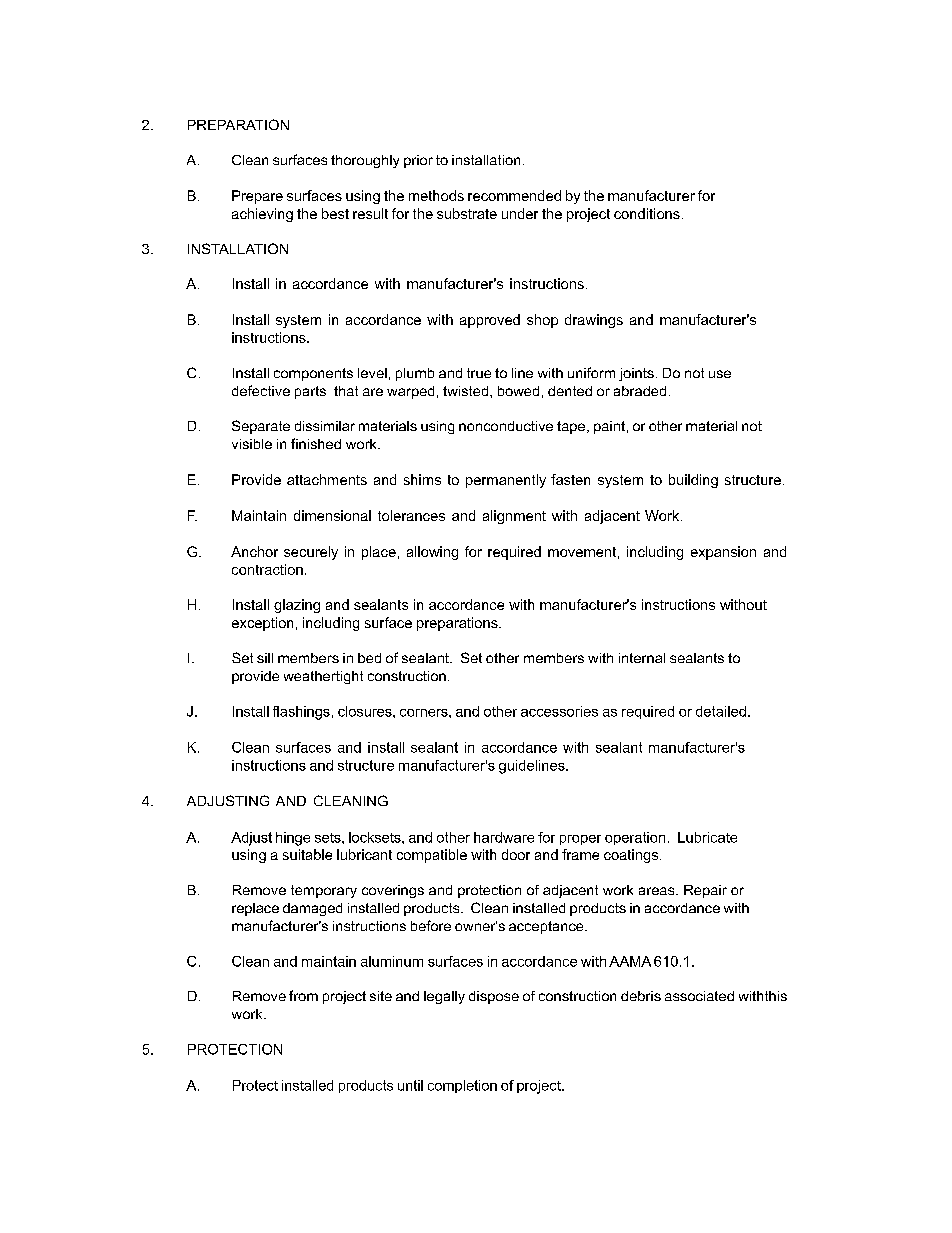 The width and height of the screenshot is (952, 1233). Describe the element at coordinates (303, 995) in the screenshot. I see `from` at that location.
